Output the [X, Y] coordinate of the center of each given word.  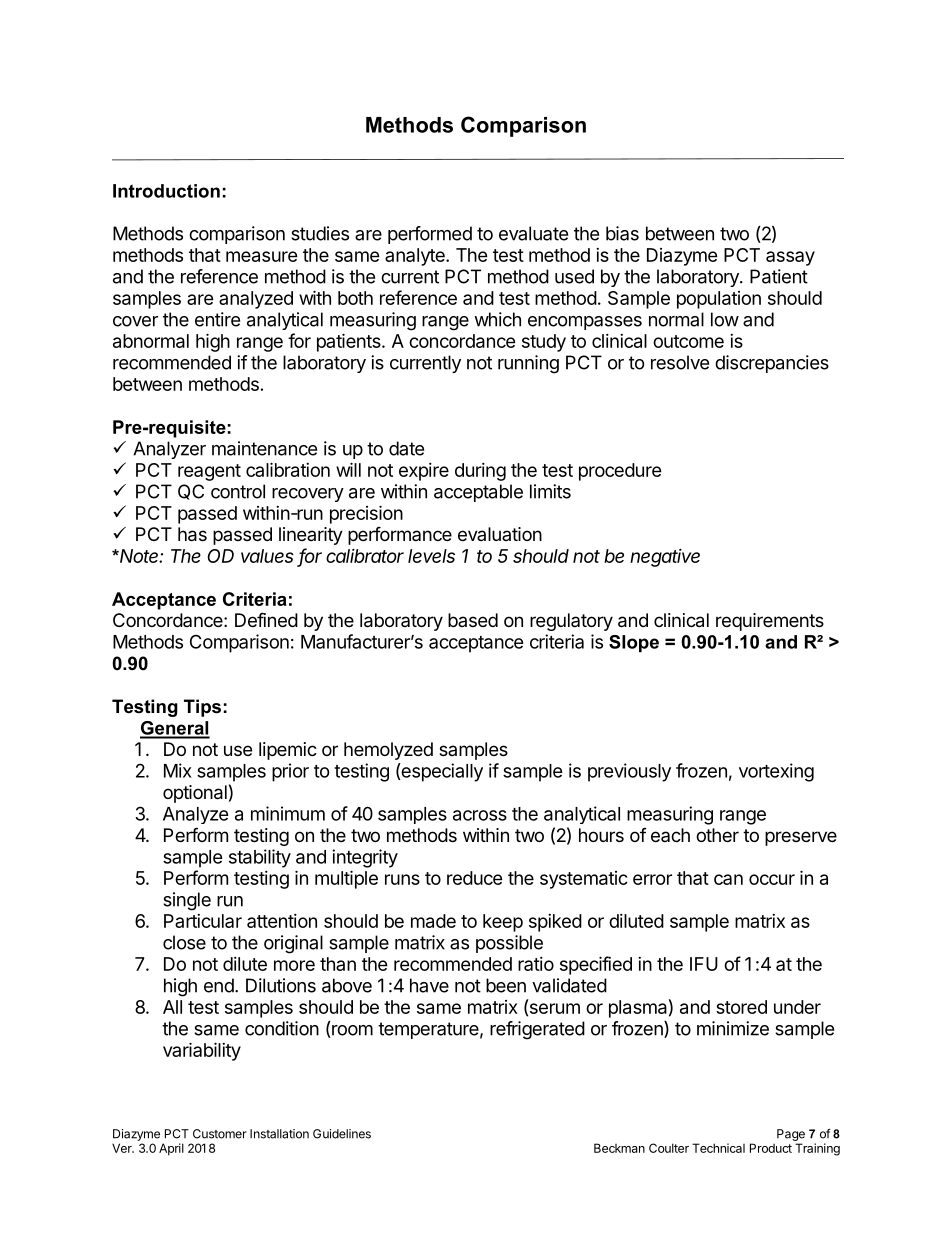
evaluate [533, 233]
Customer [220, 1134]
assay [790, 258]
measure [262, 256]
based [473, 620]
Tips [202, 708]
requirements [770, 622]
